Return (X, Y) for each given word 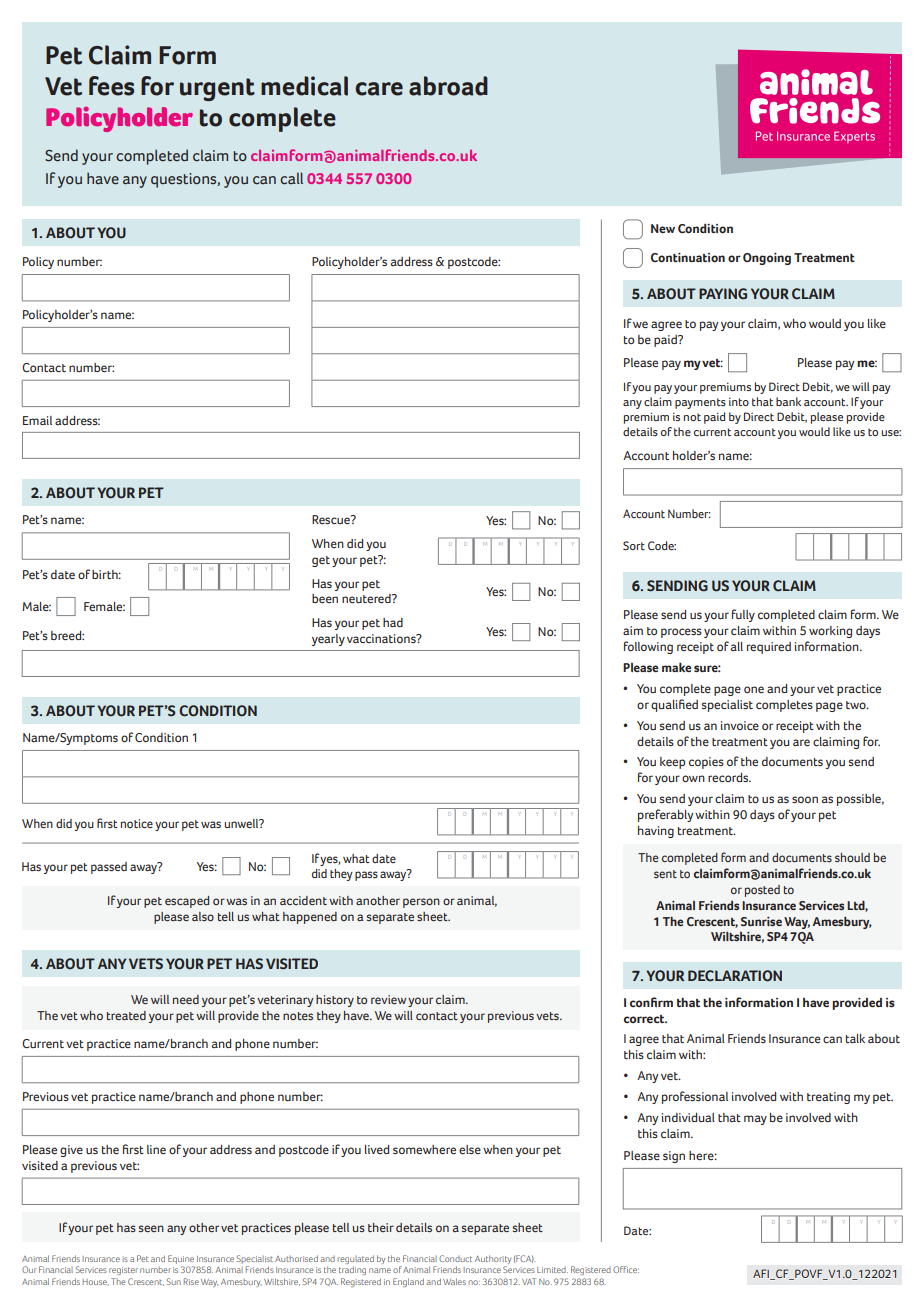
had (393, 622)
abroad (448, 86)
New (663, 228)
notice (137, 823)
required (769, 648)
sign (674, 1157)
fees (111, 86)
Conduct (455, 1258)
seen (151, 1228)
